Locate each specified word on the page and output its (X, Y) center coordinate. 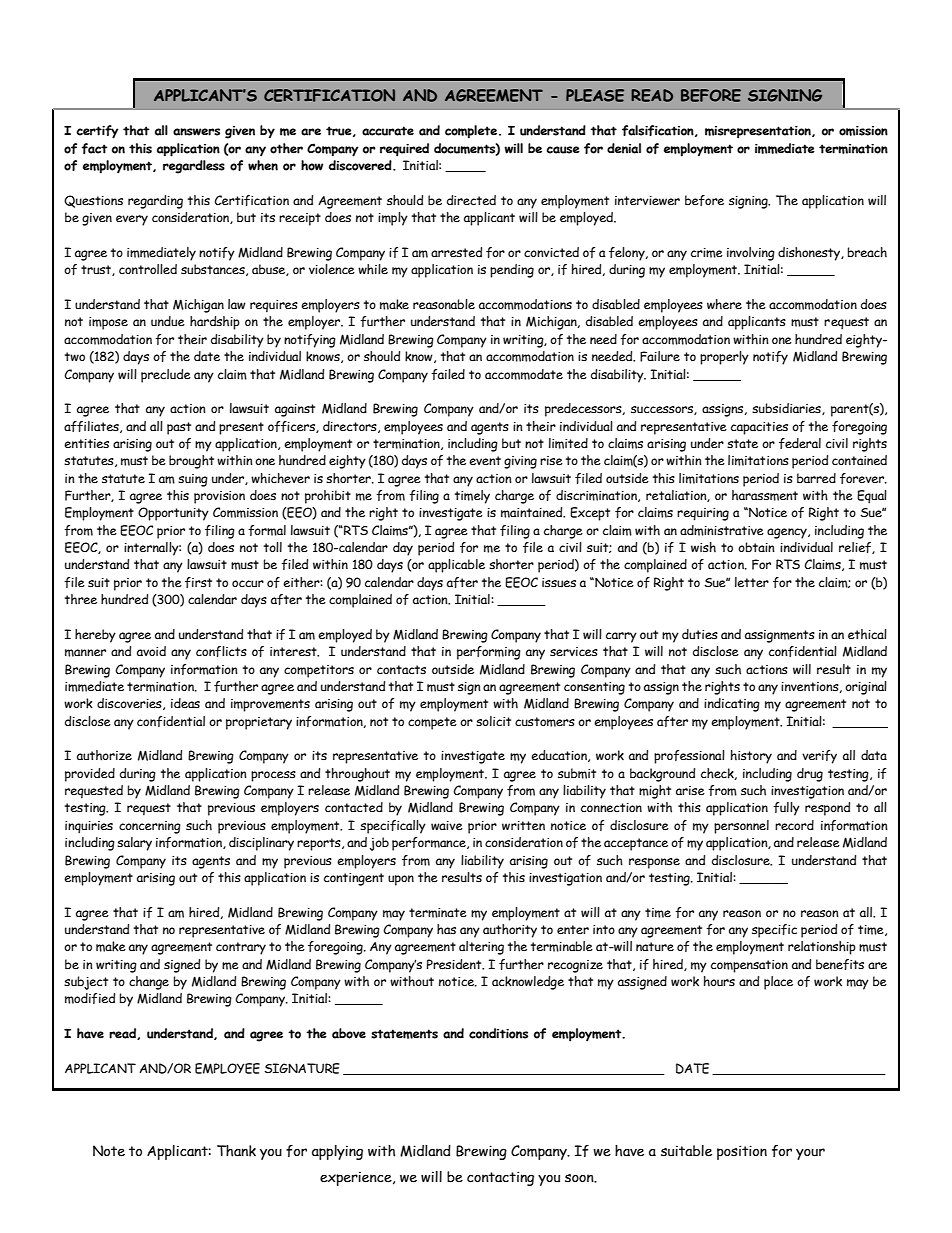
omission (863, 131)
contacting (500, 1178)
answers (196, 132)
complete (472, 132)
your (810, 1154)
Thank (236, 1151)
